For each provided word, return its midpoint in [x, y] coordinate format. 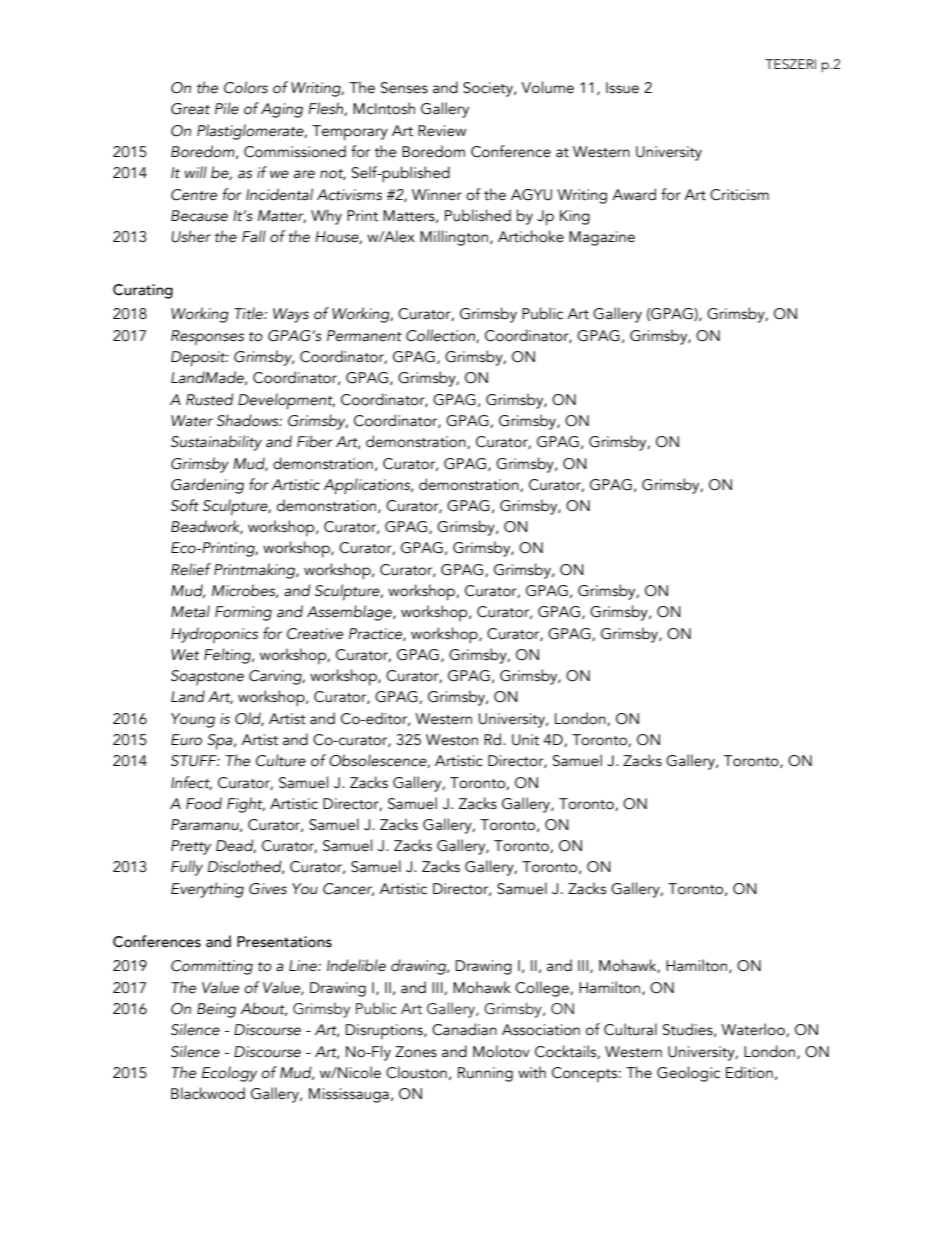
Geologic [688, 1074]
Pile [227, 108]
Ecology [229, 1074]
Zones [416, 1052]
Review [442, 131]
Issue [622, 88]
